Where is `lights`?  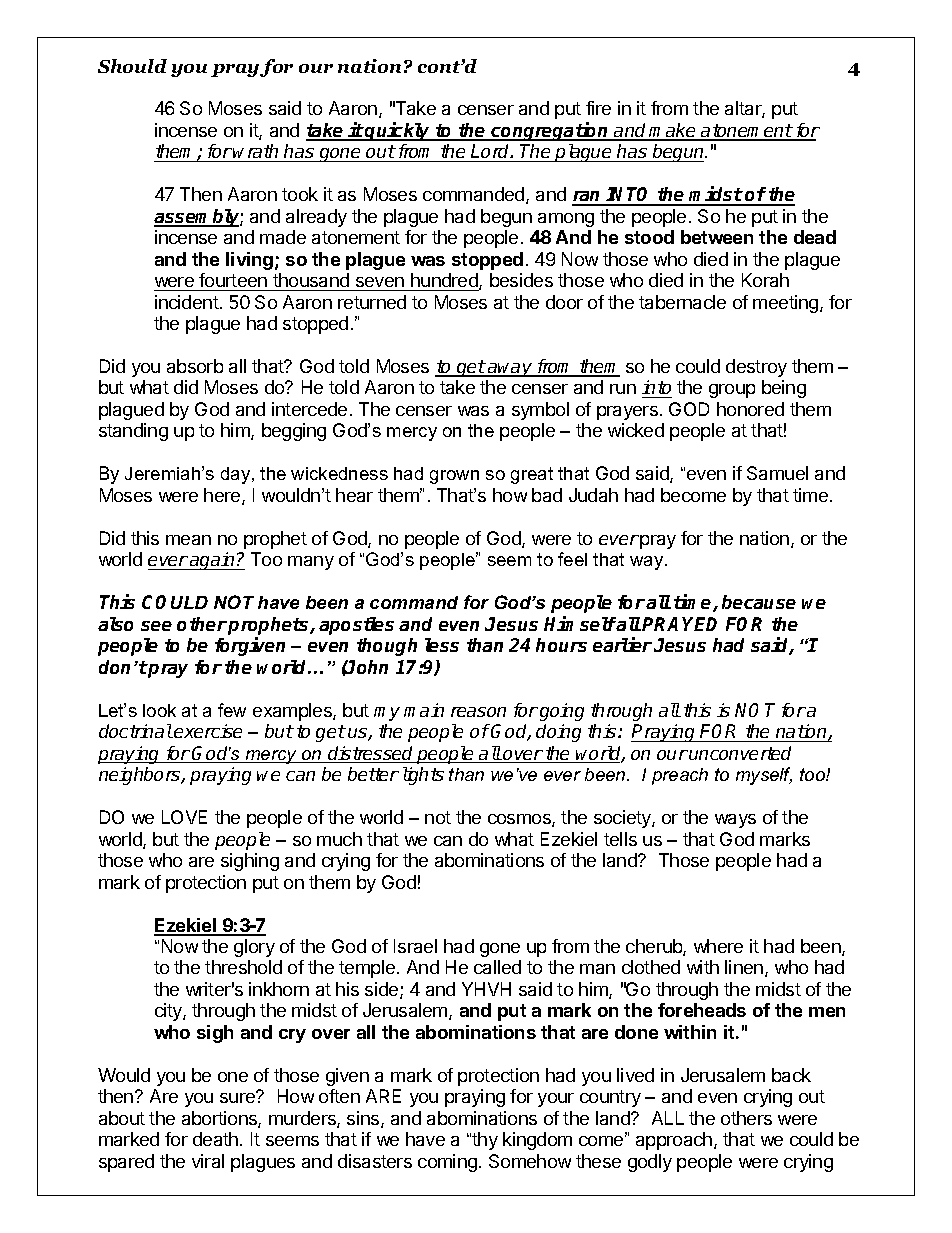 lights is located at coordinates (423, 776).
